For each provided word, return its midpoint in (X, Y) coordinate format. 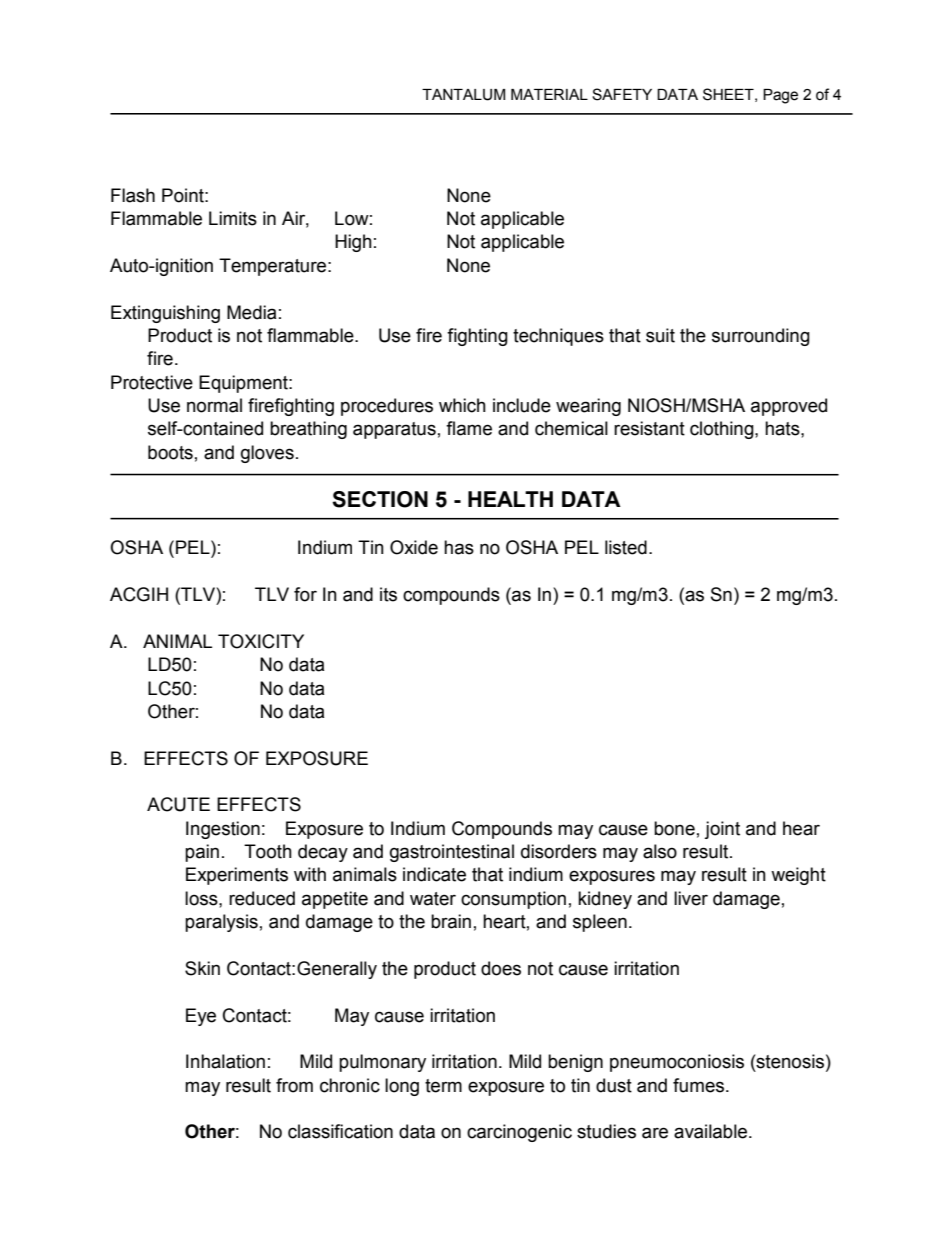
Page (780, 96)
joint (722, 830)
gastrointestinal (452, 853)
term (443, 1086)
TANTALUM (463, 95)
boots (170, 452)
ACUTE (178, 804)
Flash (133, 195)
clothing (723, 430)
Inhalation (225, 1061)
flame (469, 428)
